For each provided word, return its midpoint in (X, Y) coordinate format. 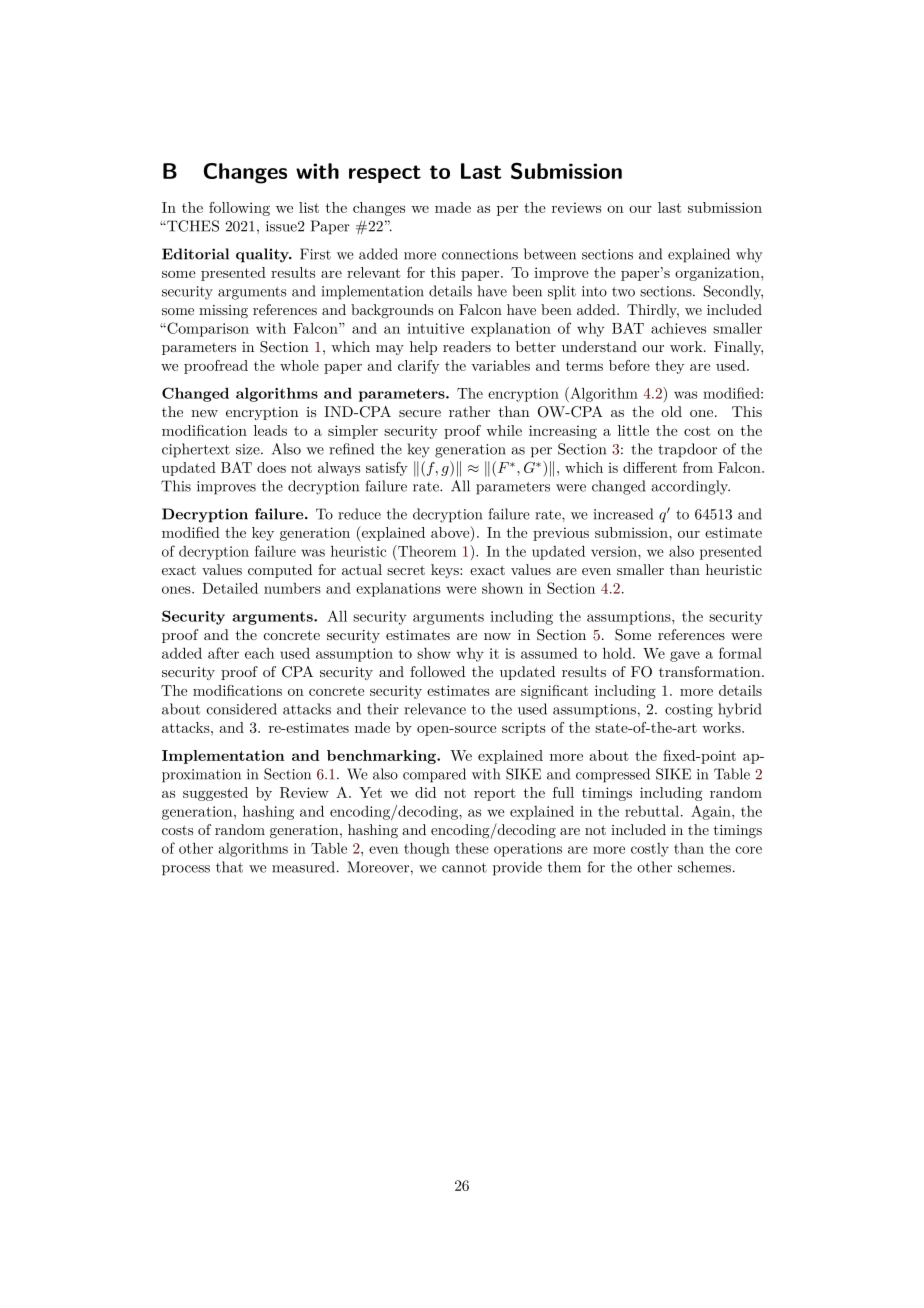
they (669, 367)
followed (437, 671)
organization (718, 274)
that (229, 867)
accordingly (690, 487)
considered (242, 709)
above (451, 532)
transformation (710, 671)
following (239, 209)
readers (467, 346)
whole (299, 365)
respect (385, 174)
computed (280, 571)
